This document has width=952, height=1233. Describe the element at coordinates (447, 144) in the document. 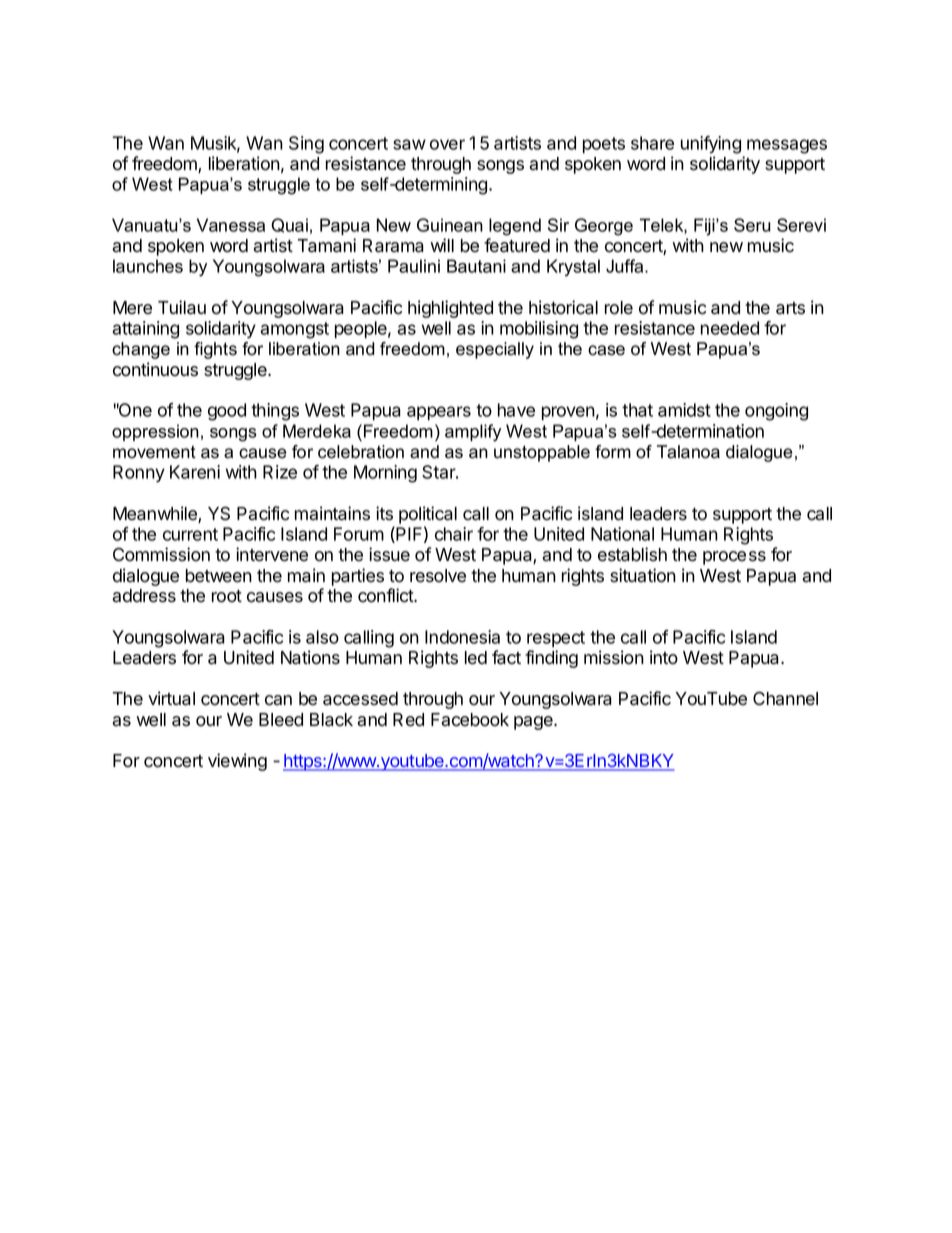

I see `over` at that location.
